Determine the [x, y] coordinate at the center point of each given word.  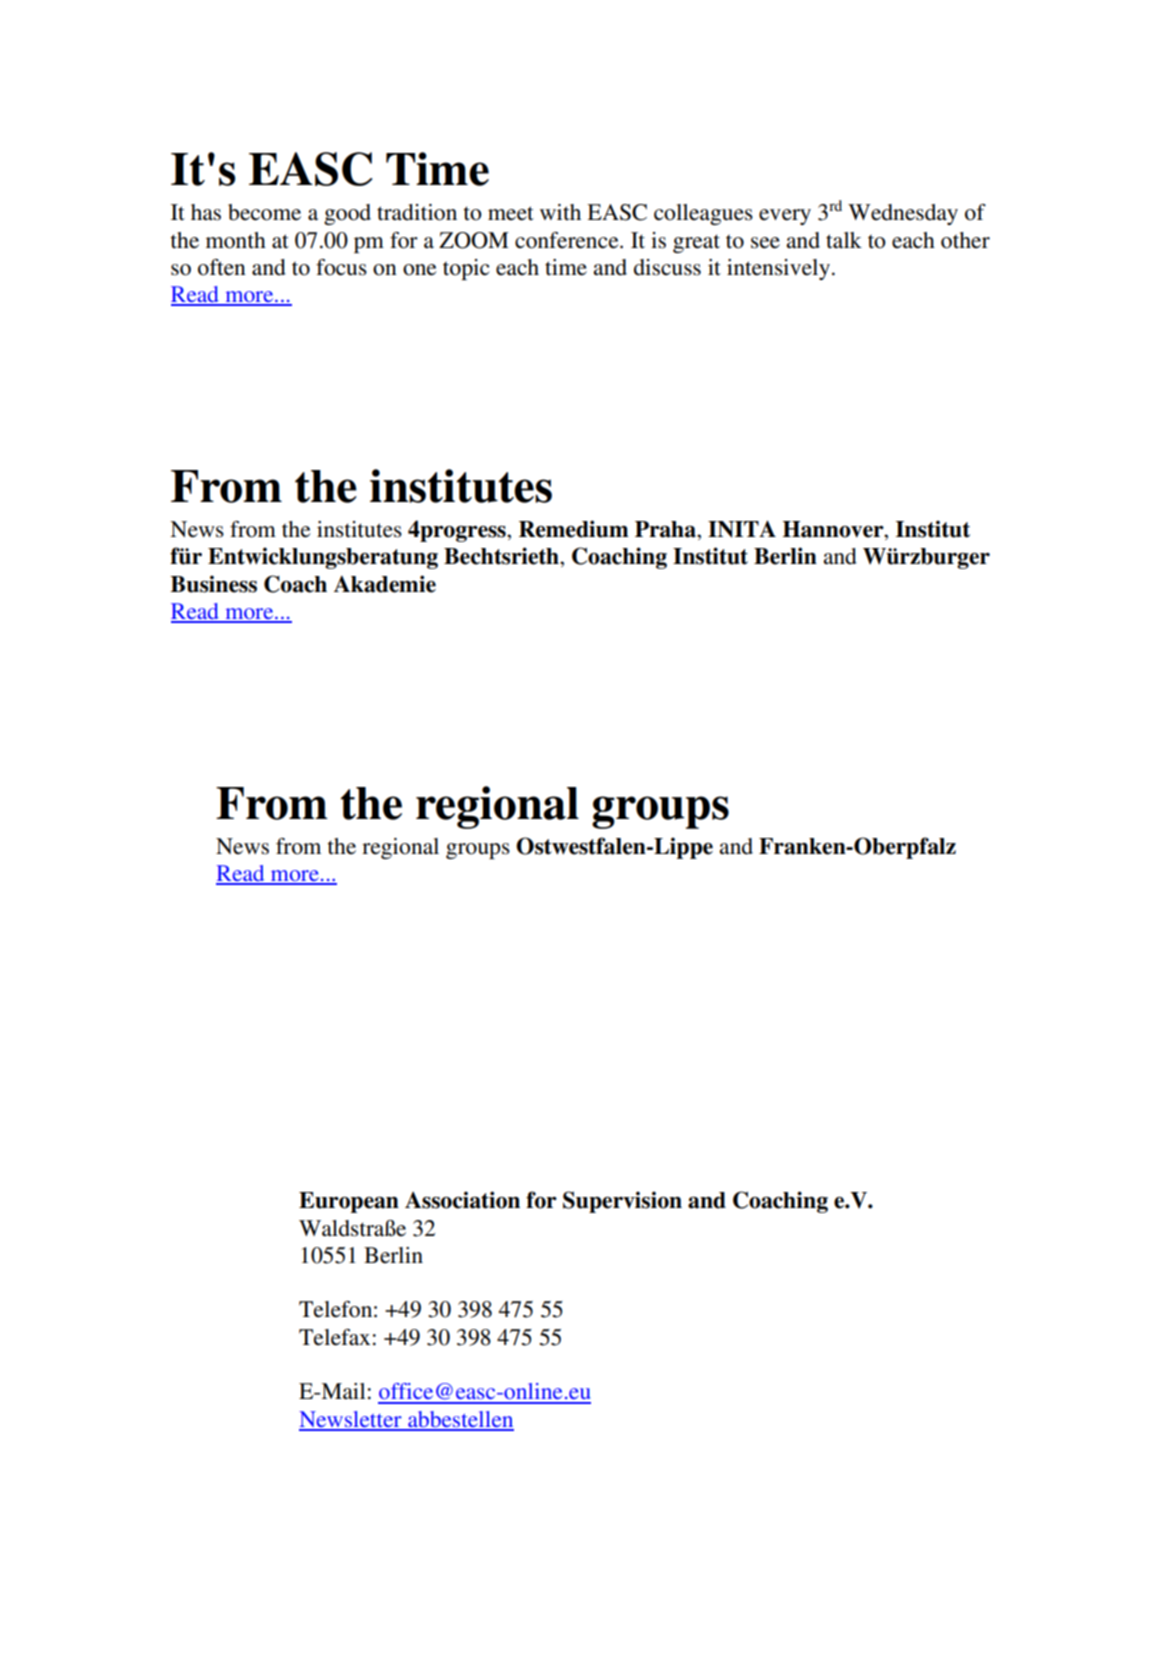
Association [462, 1200]
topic [466, 269]
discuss [667, 267]
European [349, 1202]
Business [213, 584]
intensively [778, 269]
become [264, 212]
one [420, 270]
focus [341, 267]
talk [844, 240]
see [765, 243]
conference [568, 240]
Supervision [622, 1202]
